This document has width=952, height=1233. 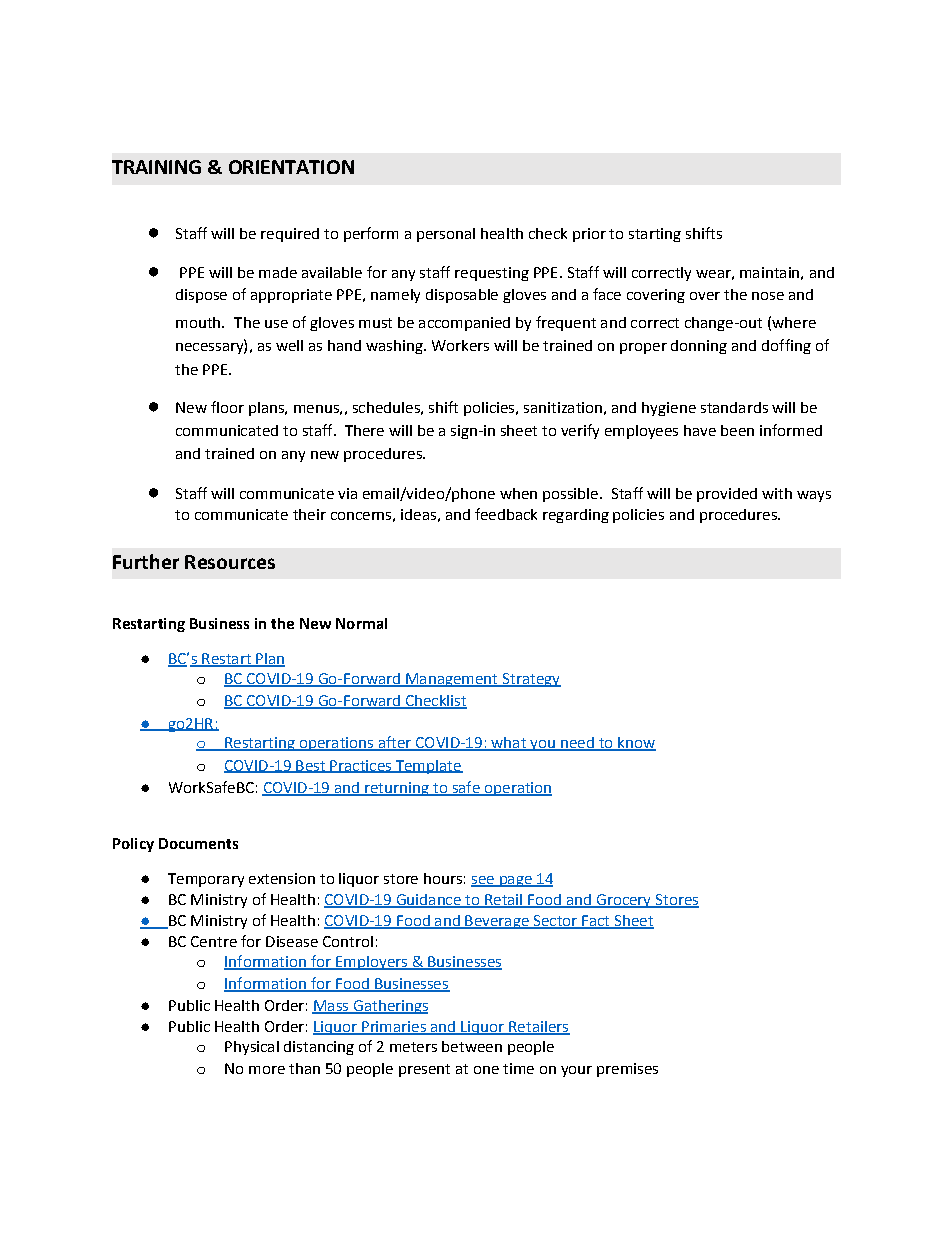 What do you see at coordinates (198, 843) in the document?
I see `Documents` at bounding box center [198, 843].
